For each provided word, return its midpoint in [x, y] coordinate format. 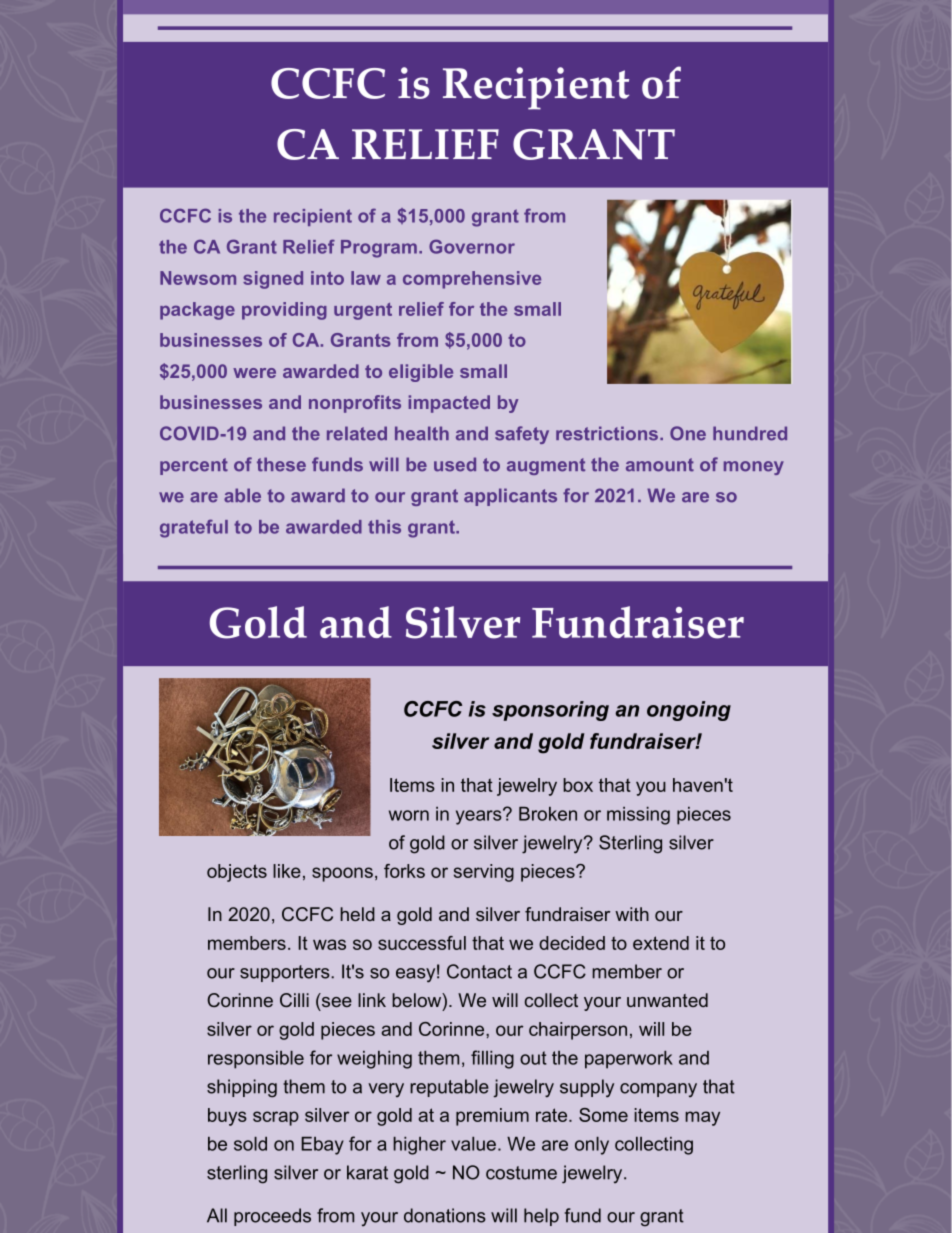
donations [445, 1215]
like [287, 871]
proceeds [272, 1217]
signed [273, 280]
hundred [750, 433]
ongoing [689, 711]
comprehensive [472, 280]
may [702, 1118]
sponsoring [550, 711]
